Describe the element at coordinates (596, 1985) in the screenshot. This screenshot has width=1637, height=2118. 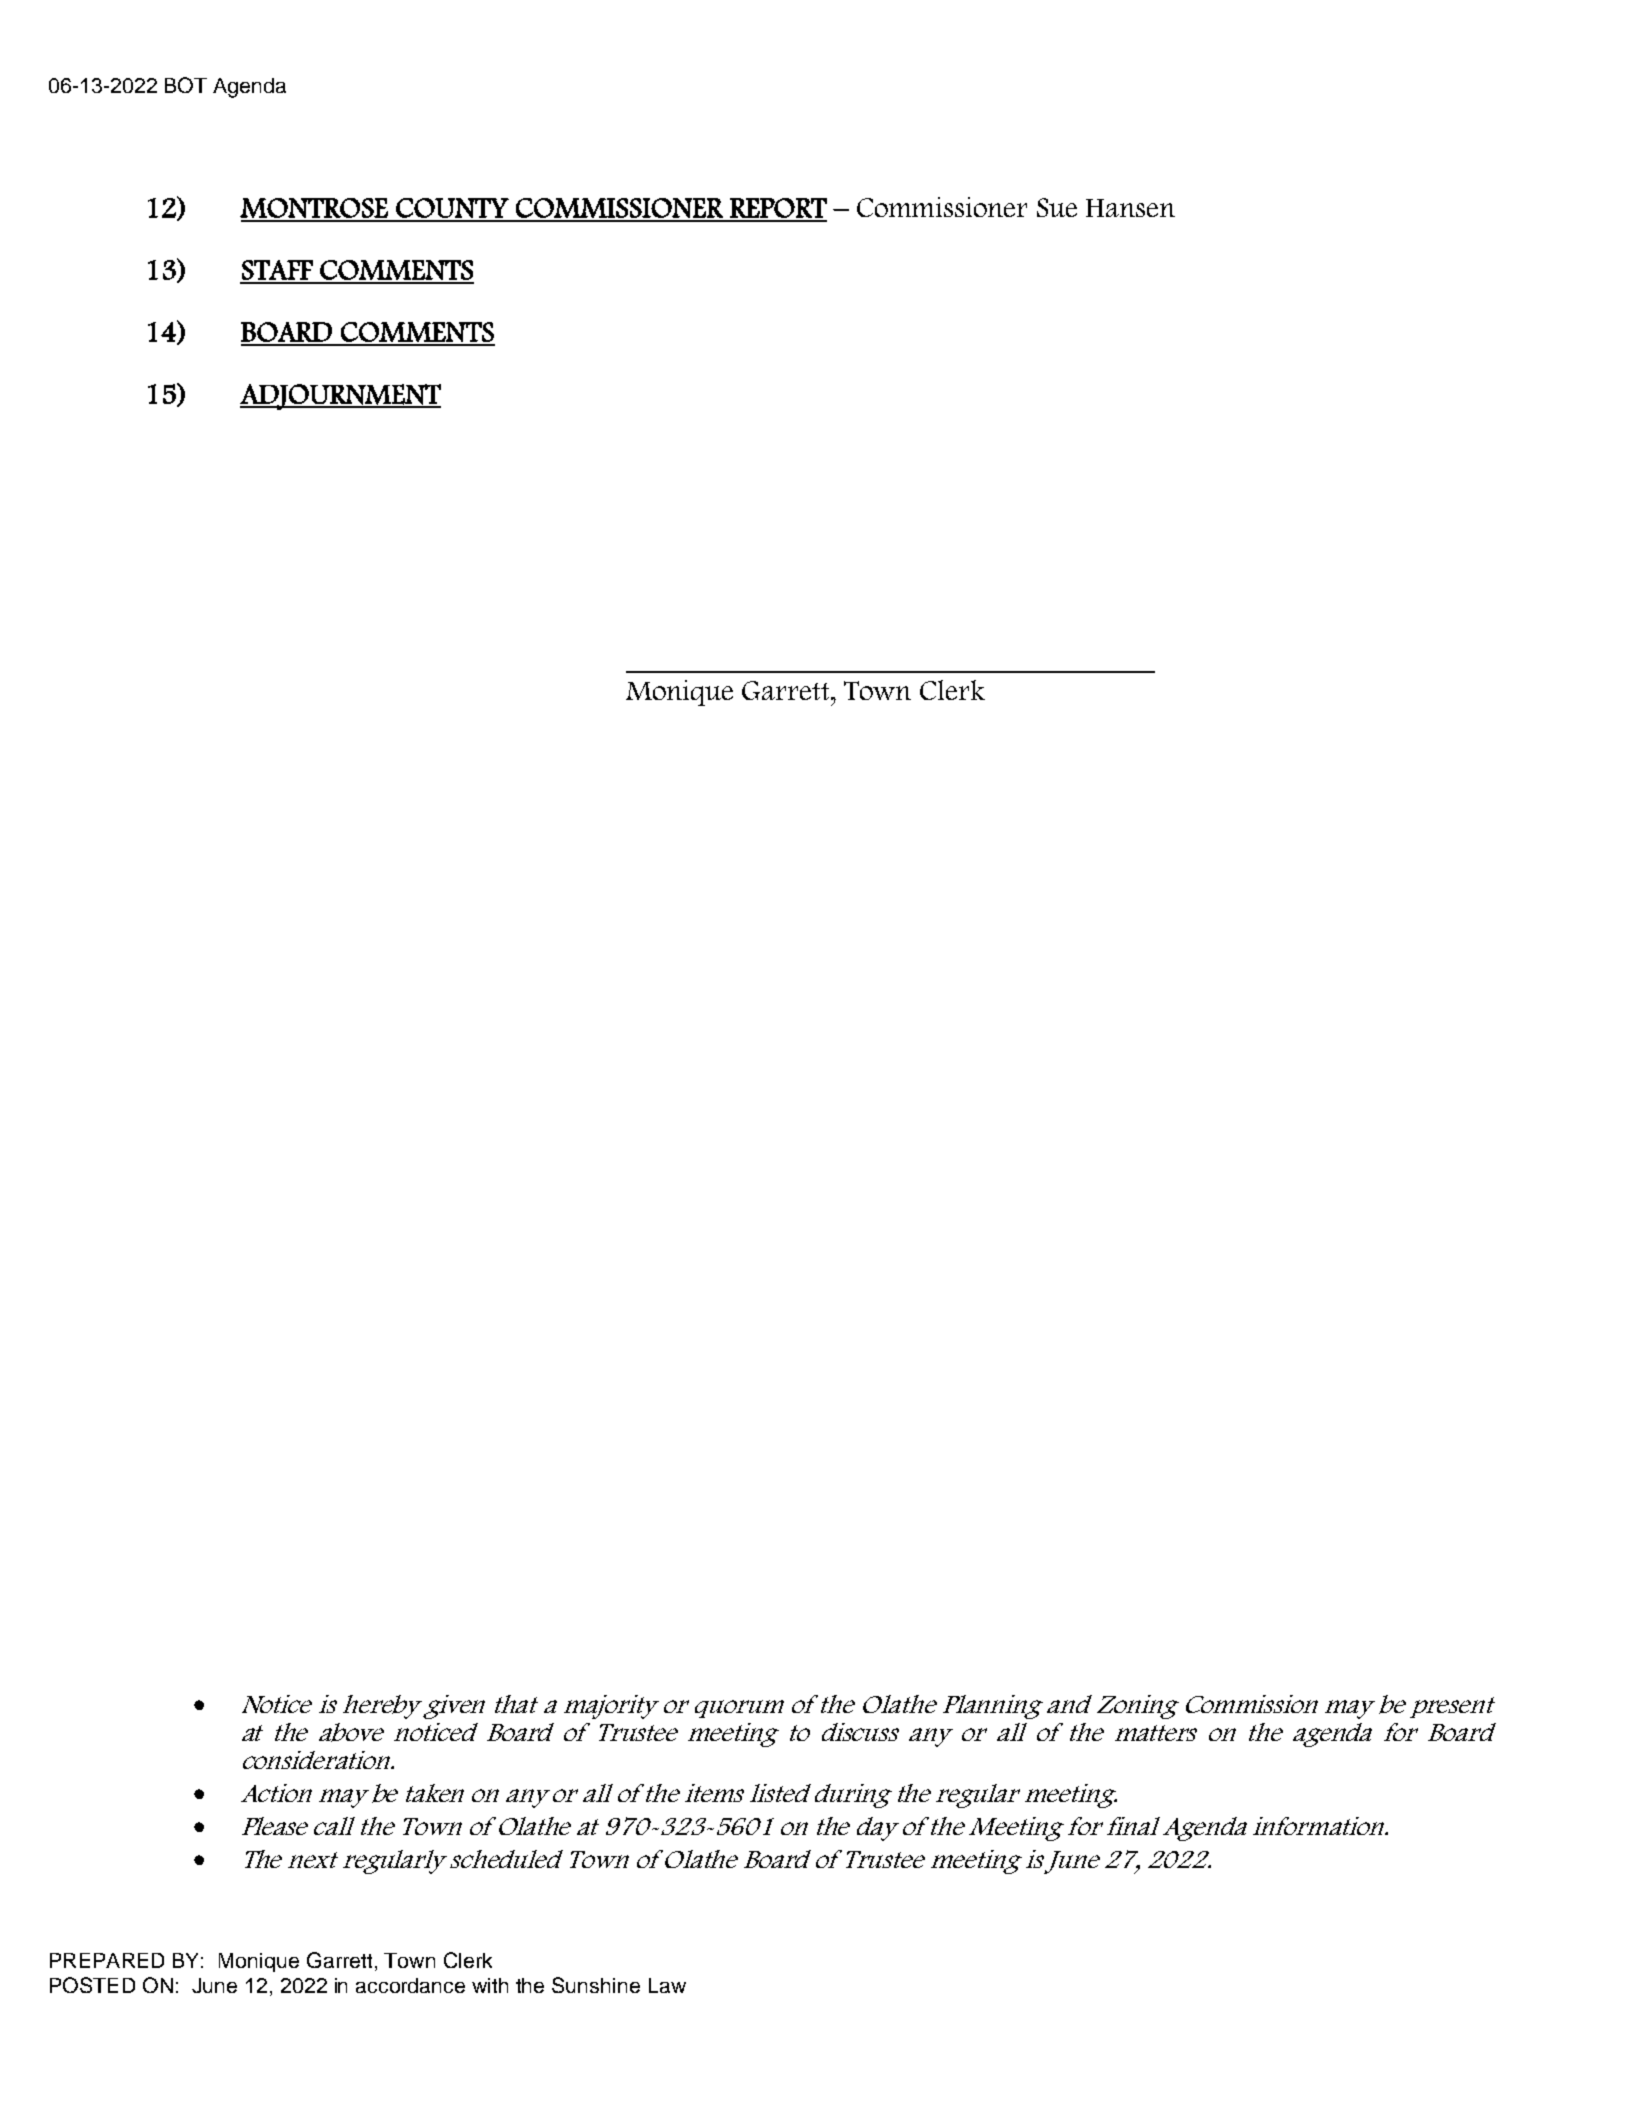
I see `Sunshine` at that location.
